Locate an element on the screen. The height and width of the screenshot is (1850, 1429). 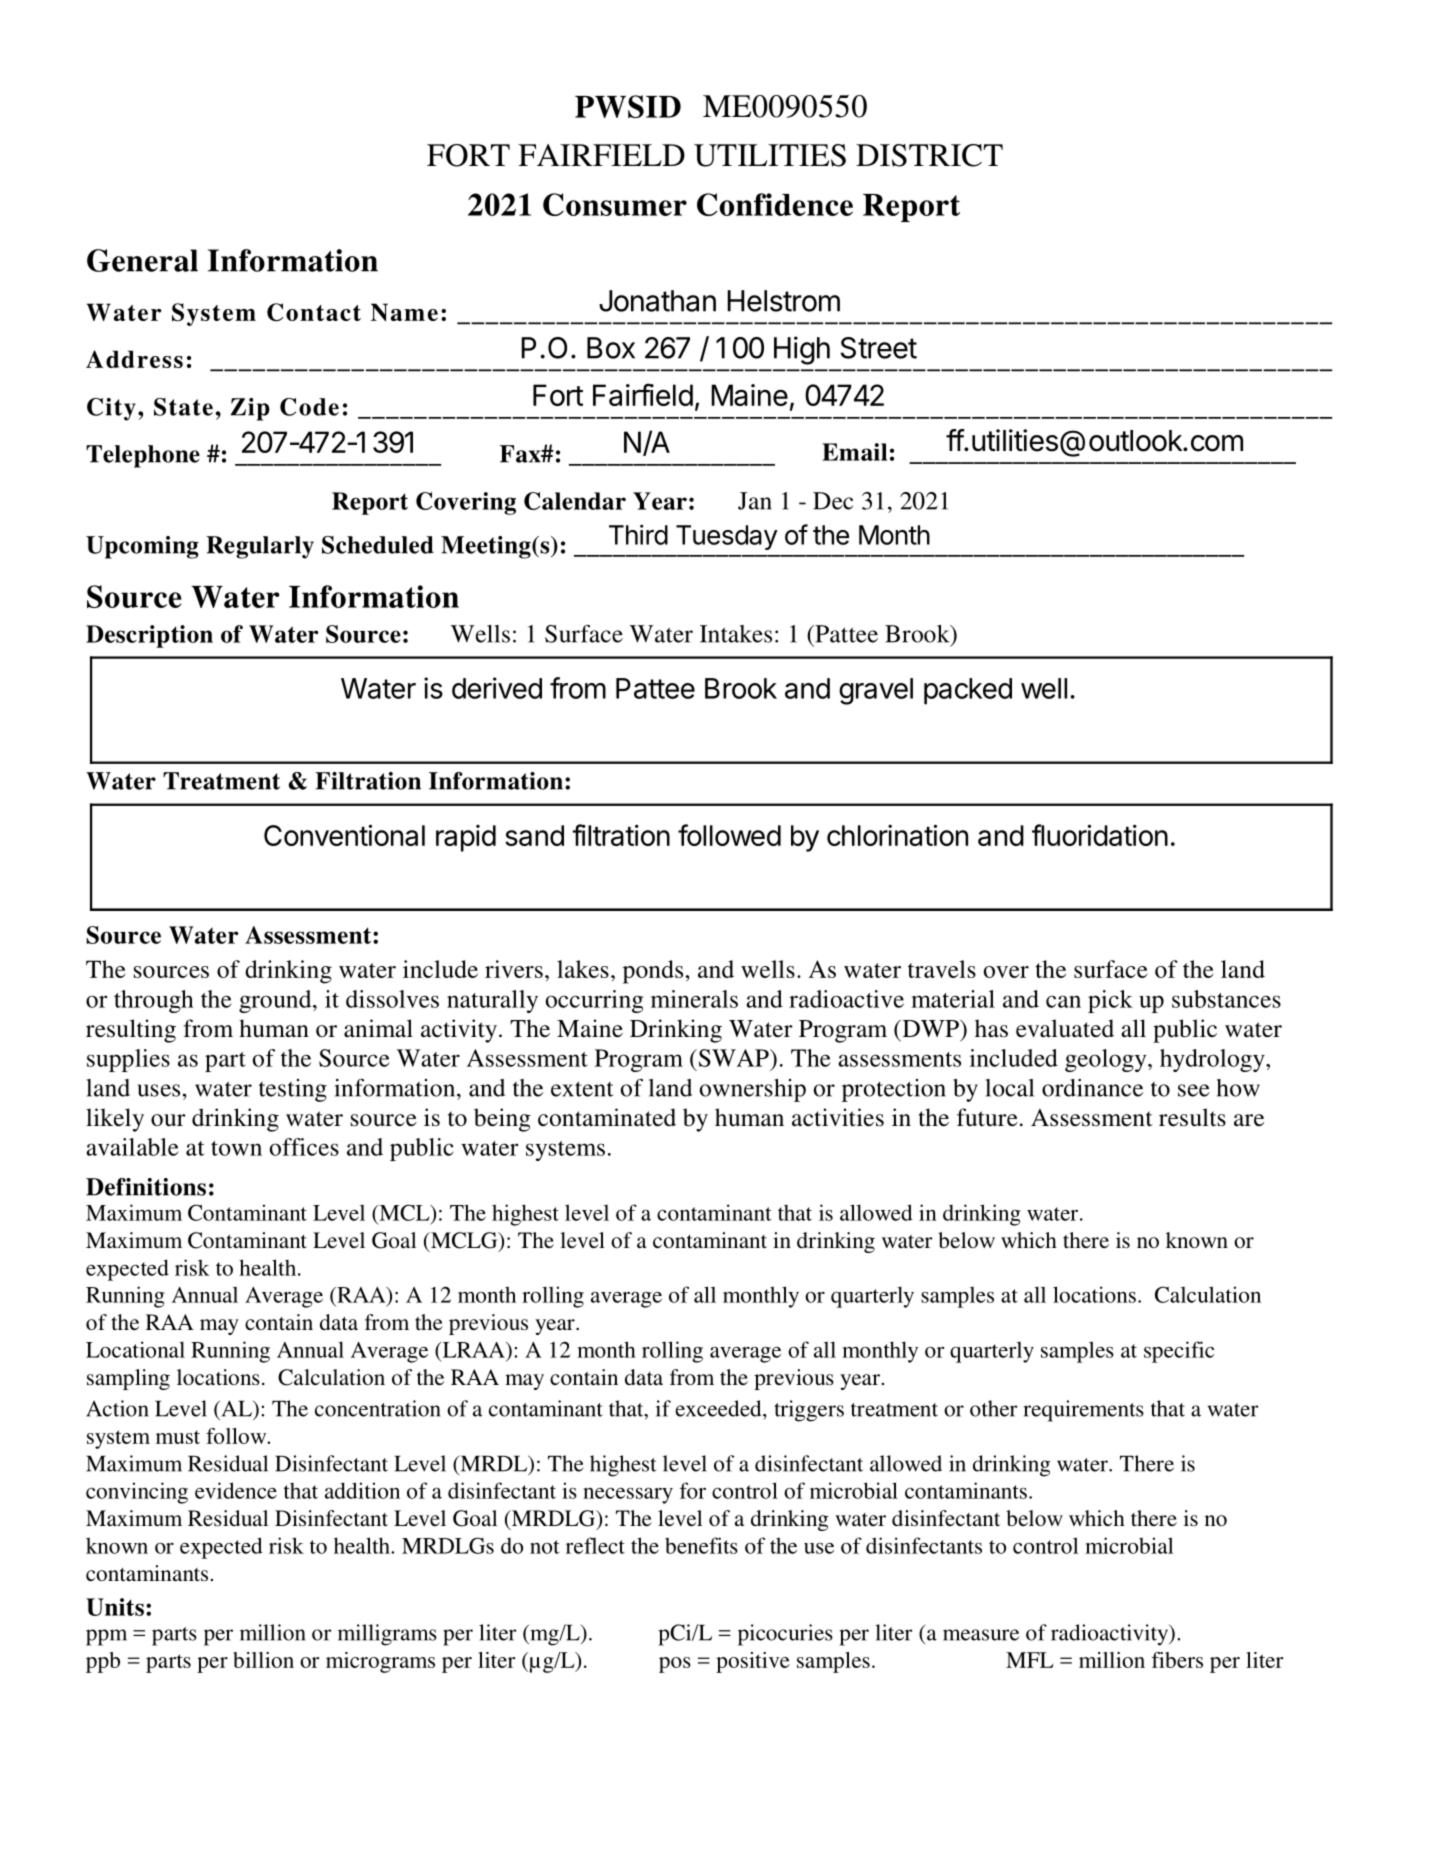
General is located at coordinates (142, 260).
